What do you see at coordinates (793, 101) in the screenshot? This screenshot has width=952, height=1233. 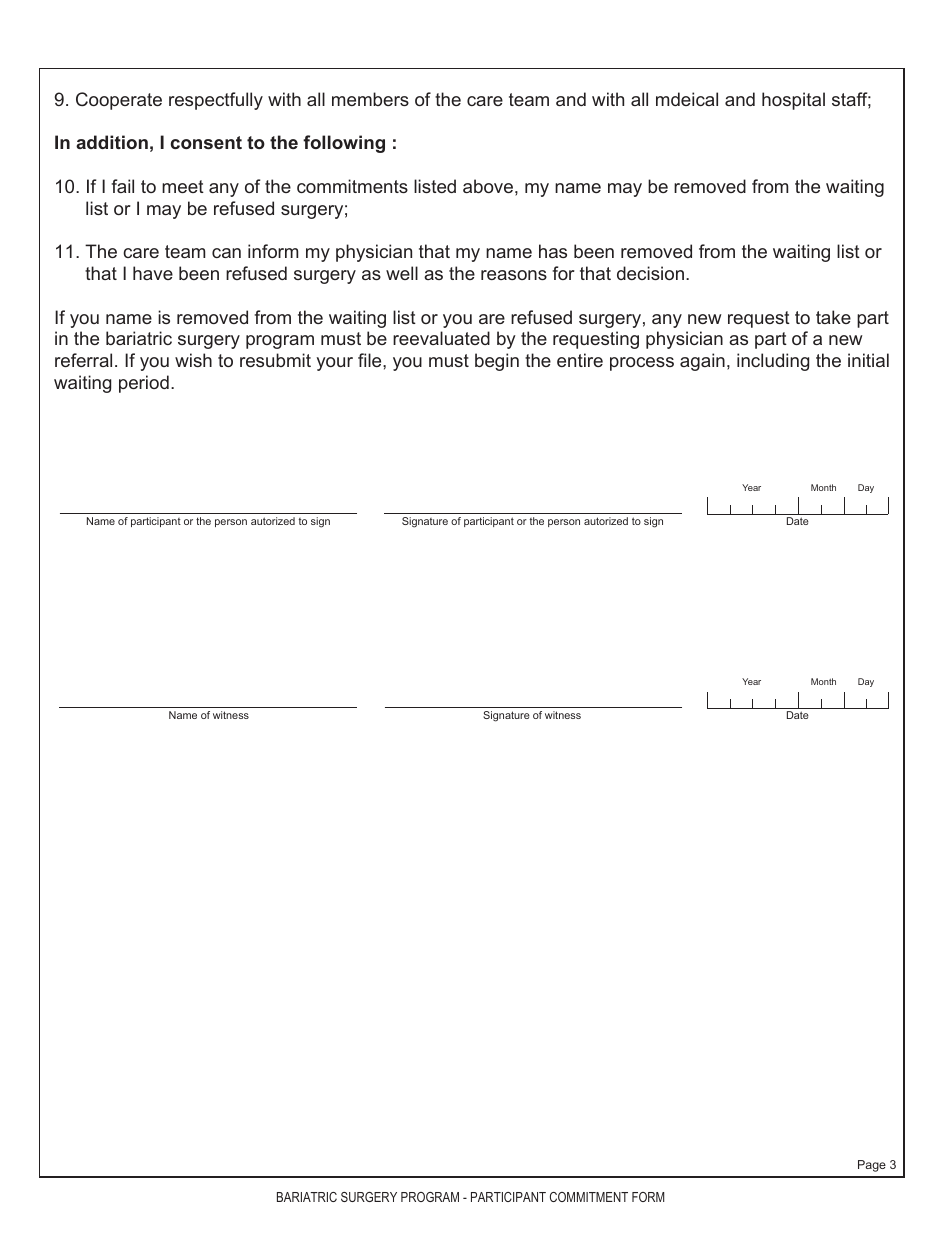 I see `hospital` at bounding box center [793, 101].
